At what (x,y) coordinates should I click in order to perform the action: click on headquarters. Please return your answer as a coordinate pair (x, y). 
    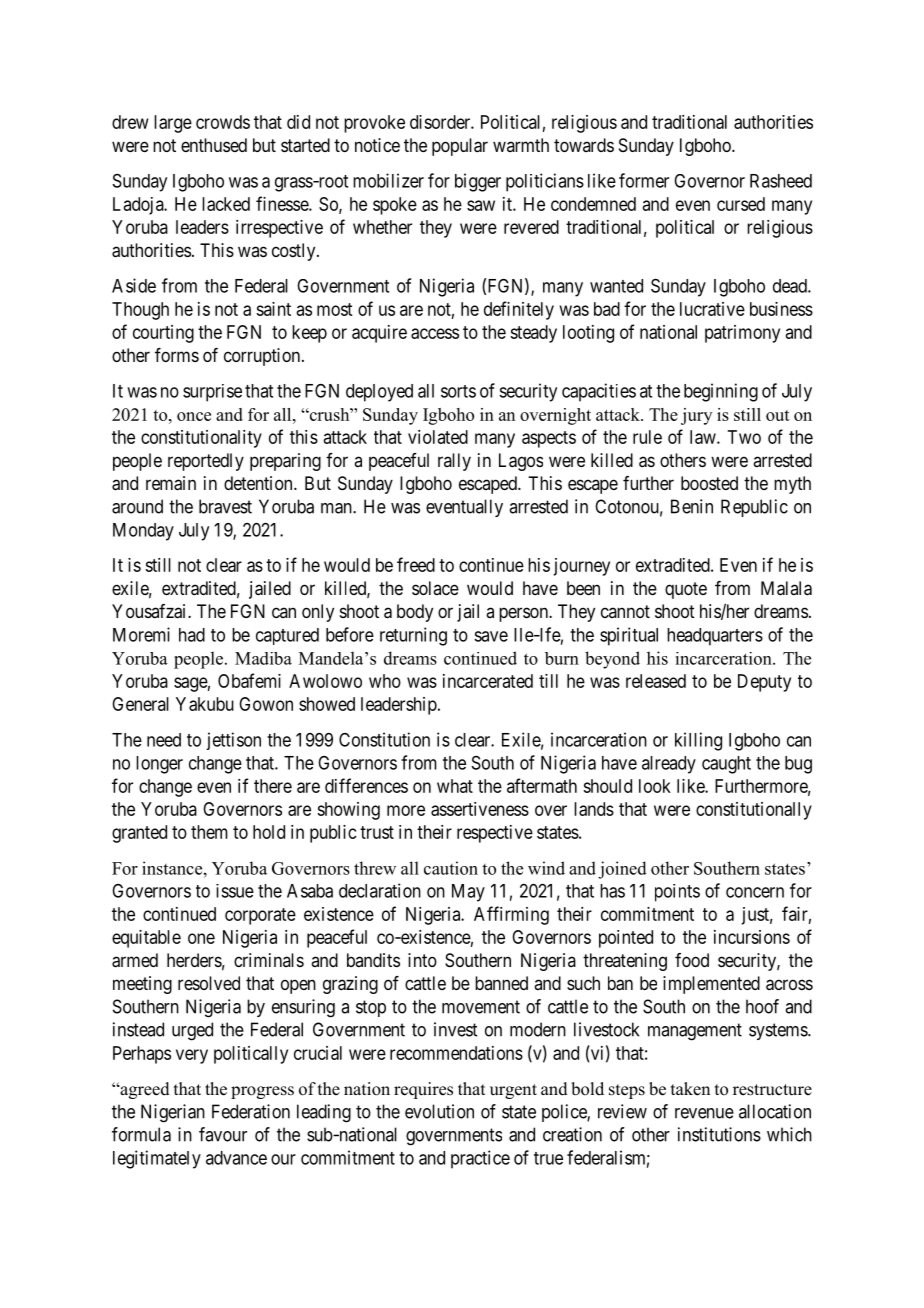
    Looking at the image, I should click on (715, 637).
